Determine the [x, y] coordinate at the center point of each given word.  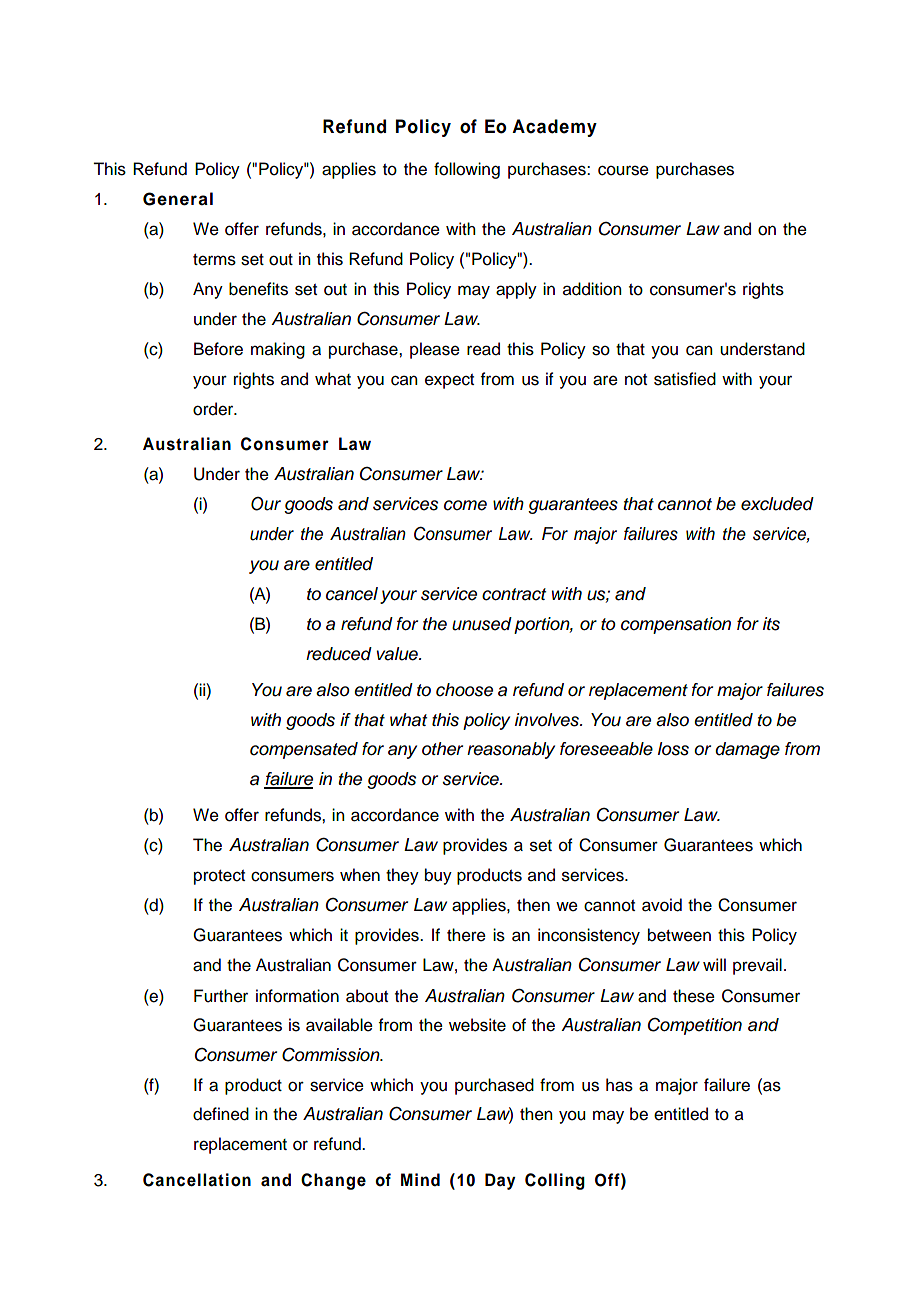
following [467, 170]
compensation [676, 625]
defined [221, 1114]
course [623, 170]
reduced [339, 654]
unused [482, 624]
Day [500, 1181]
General [178, 199]
